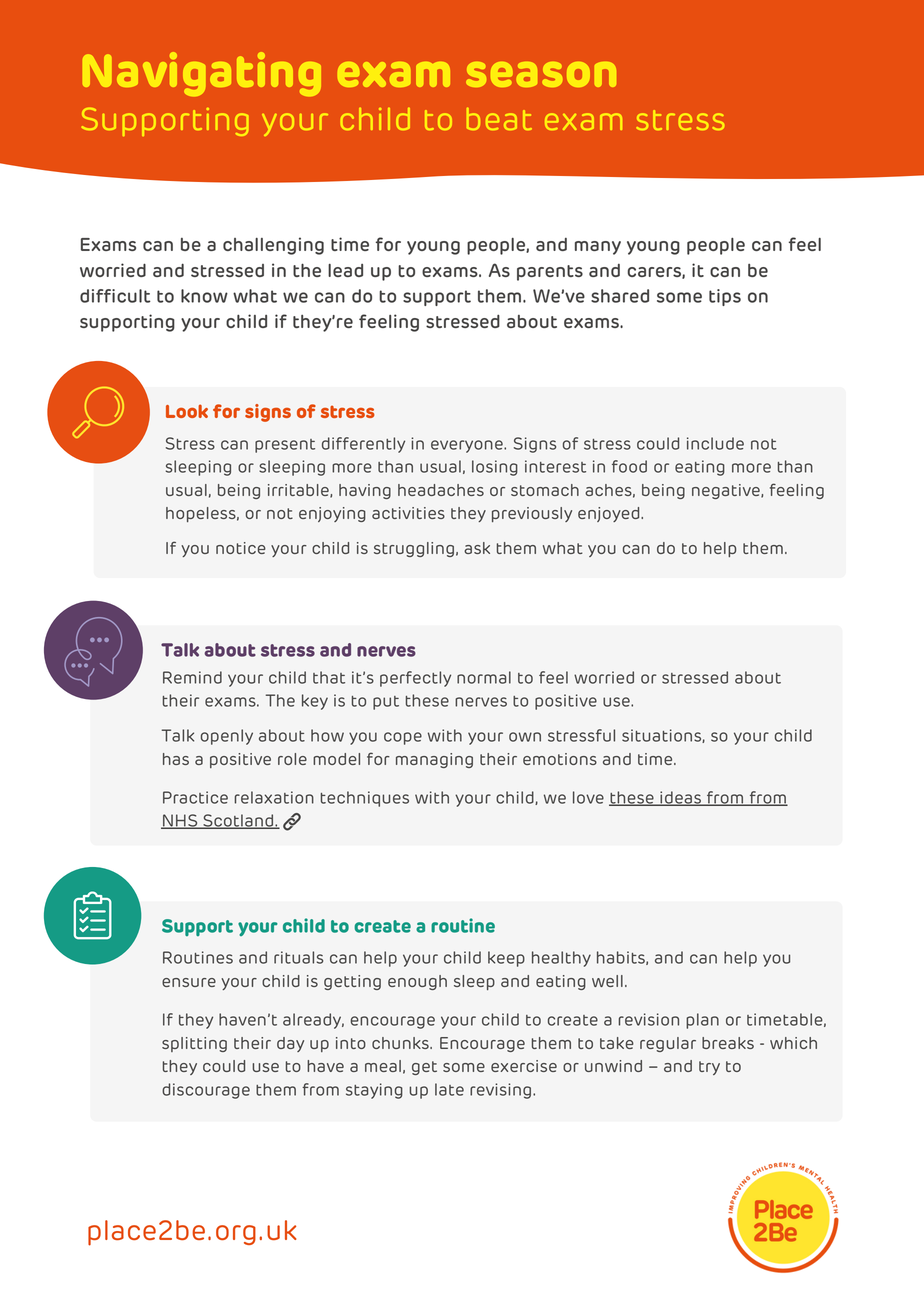 The width and height of the screenshot is (924, 1308). What do you see at coordinates (499, 119) in the screenshot?
I see `beat` at bounding box center [499, 119].
